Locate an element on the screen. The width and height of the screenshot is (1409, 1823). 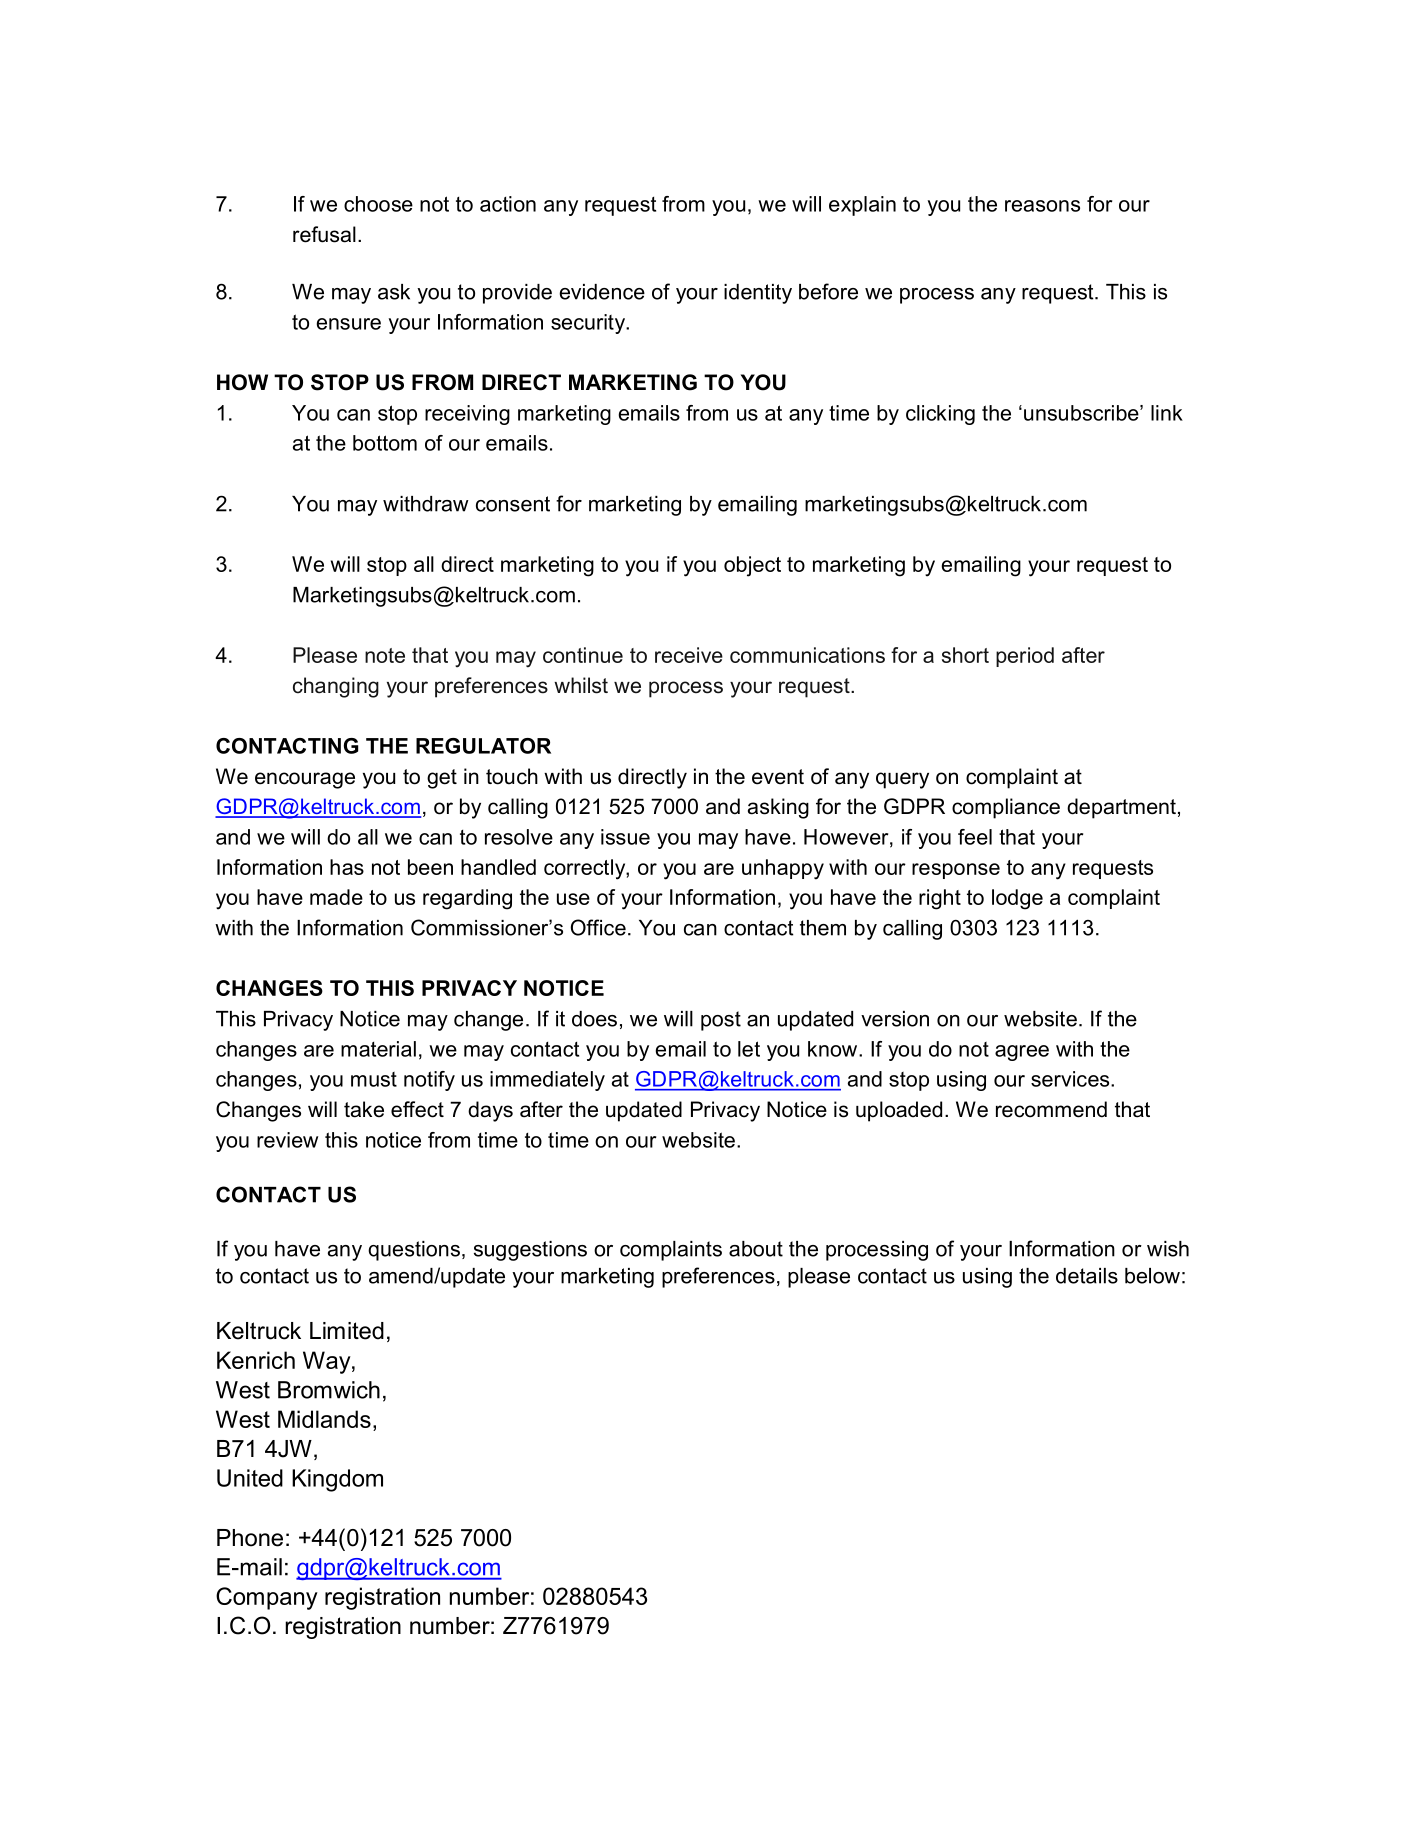
let is located at coordinates (749, 1049).
